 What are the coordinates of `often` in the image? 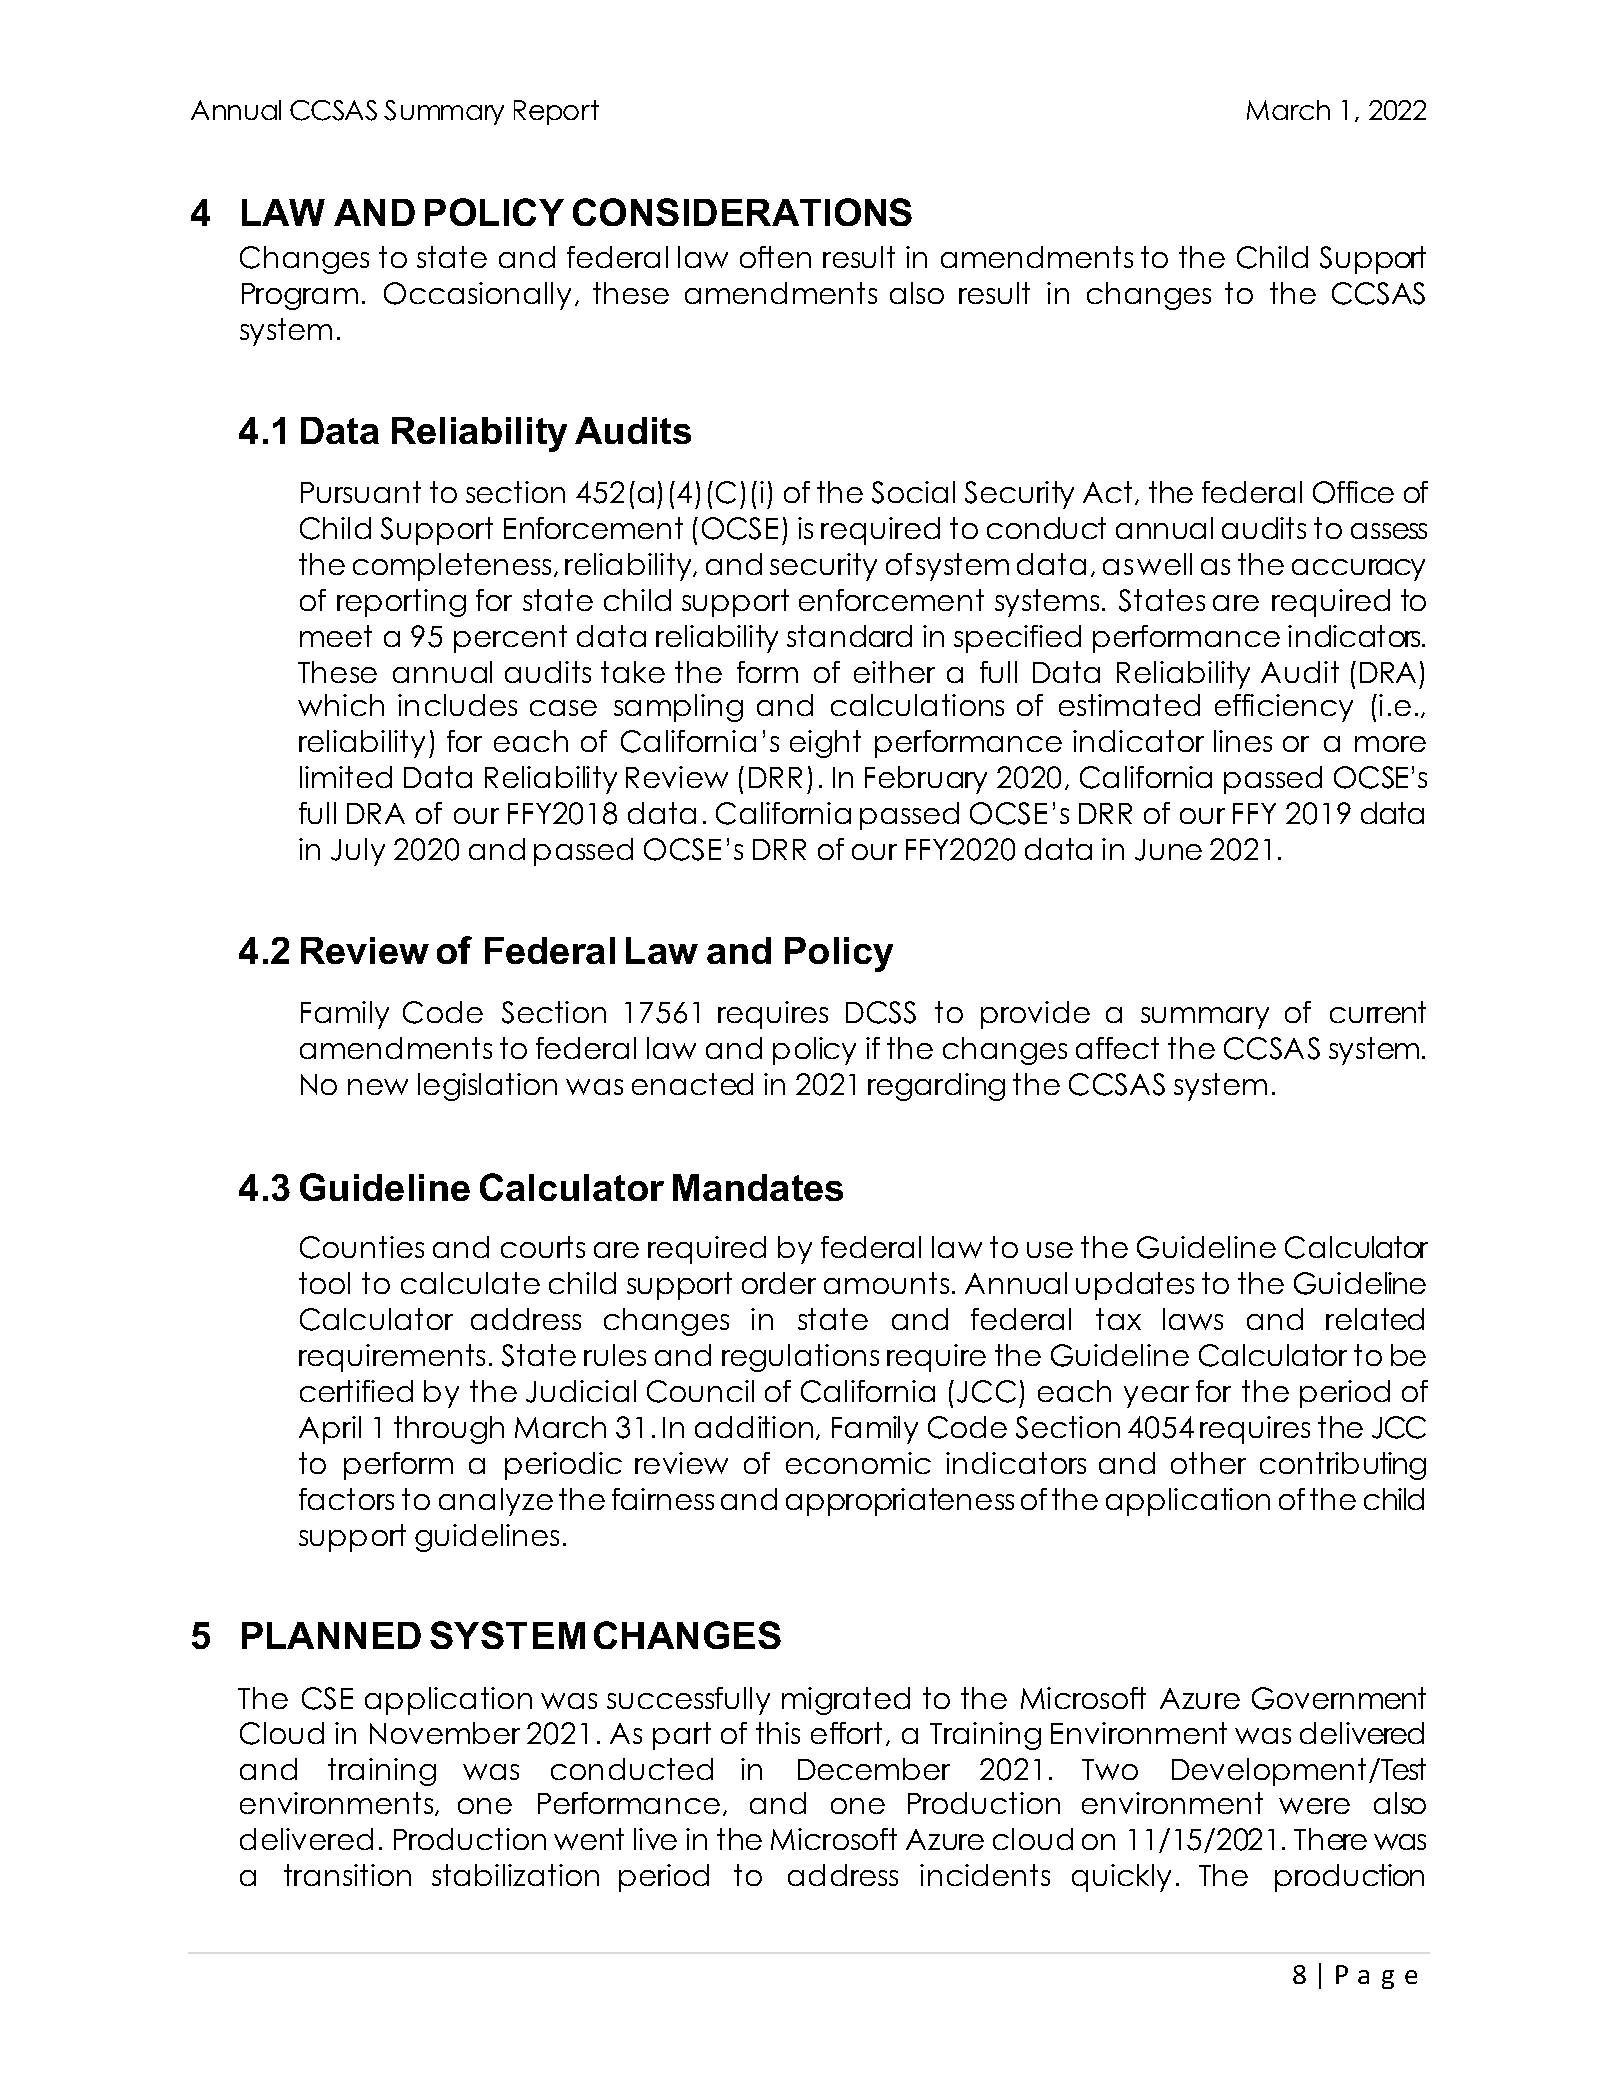 It's located at (775, 257).
